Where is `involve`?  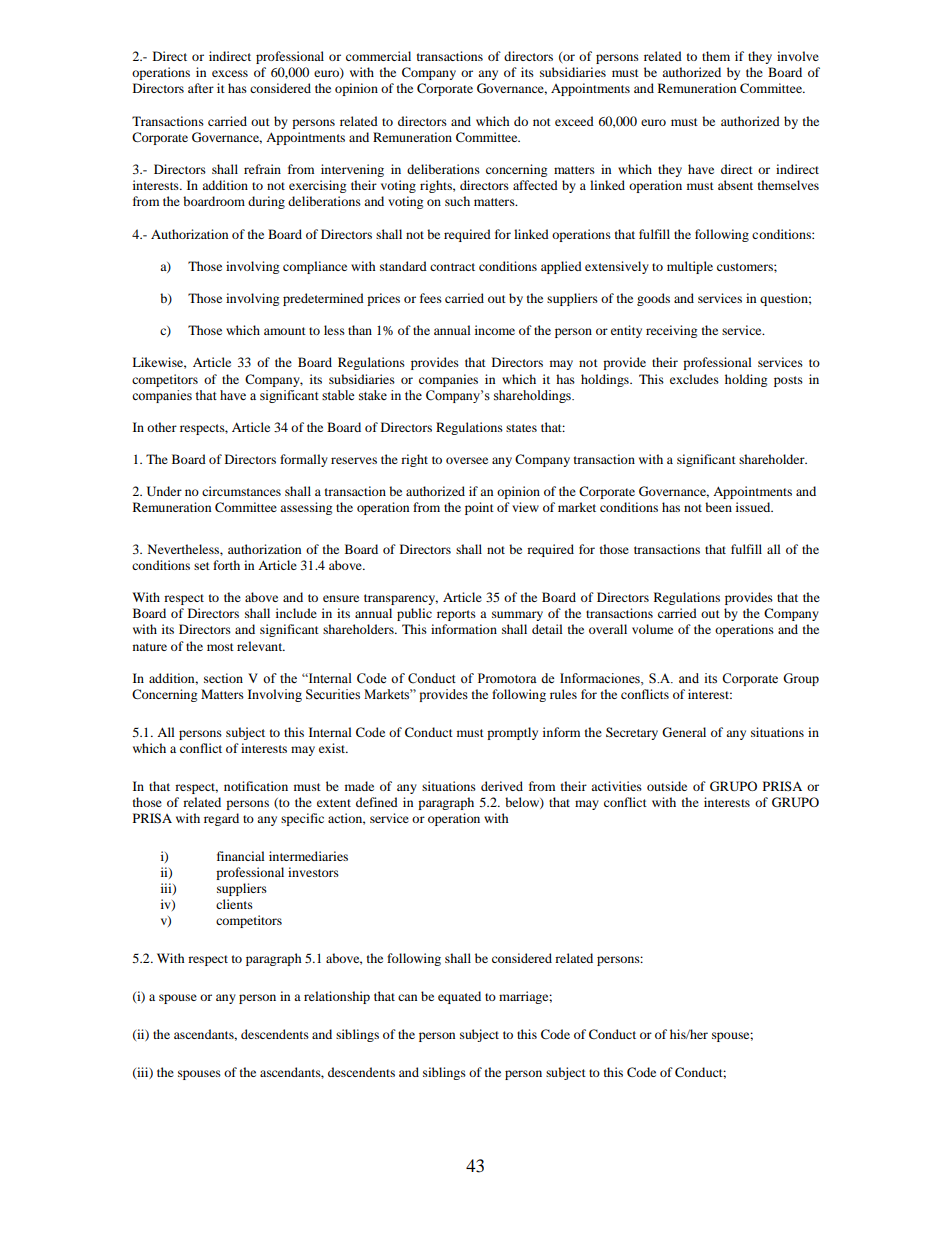 involve is located at coordinates (798, 56).
